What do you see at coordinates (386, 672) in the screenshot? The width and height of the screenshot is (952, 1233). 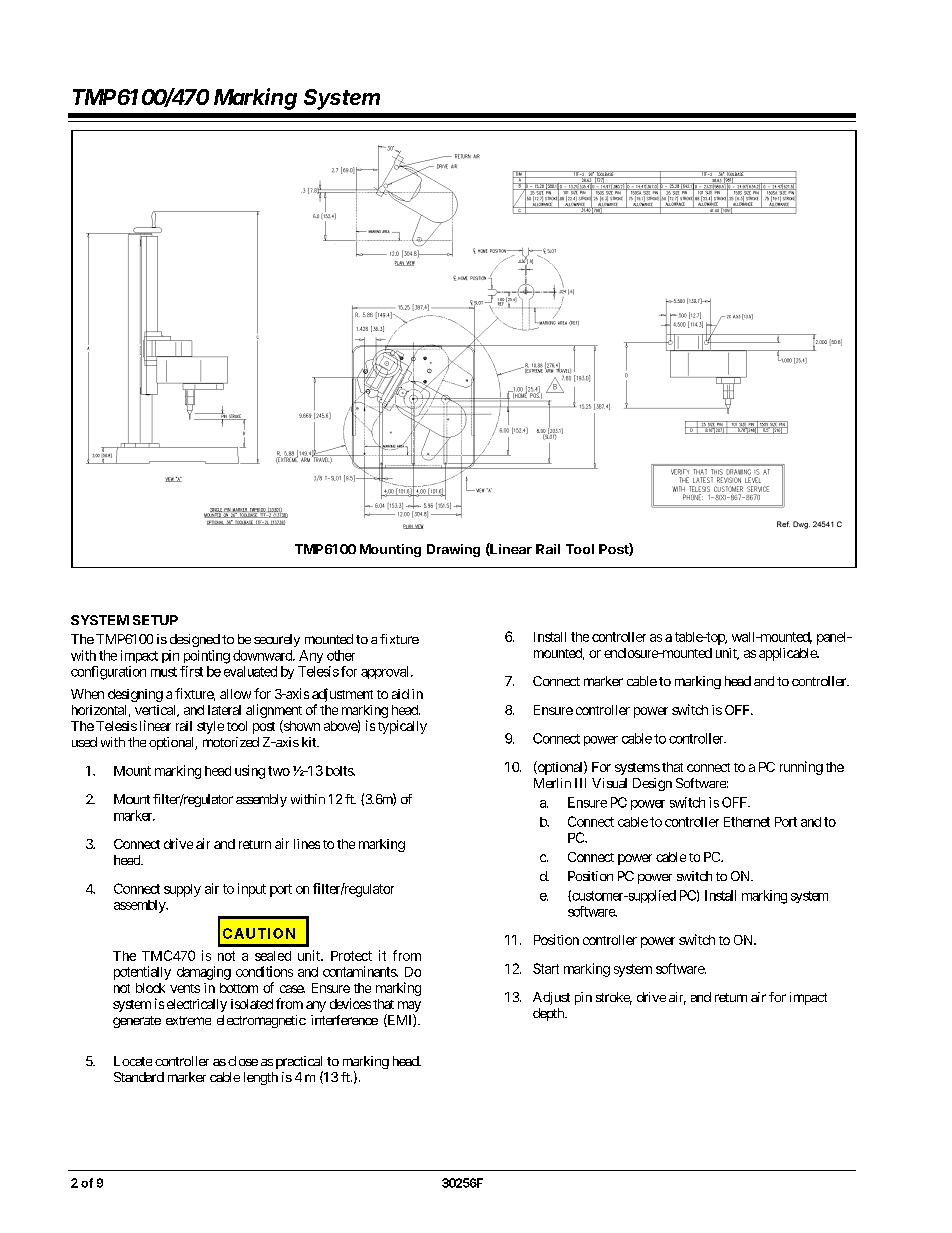 I see `approval` at bounding box center [386, 672].
